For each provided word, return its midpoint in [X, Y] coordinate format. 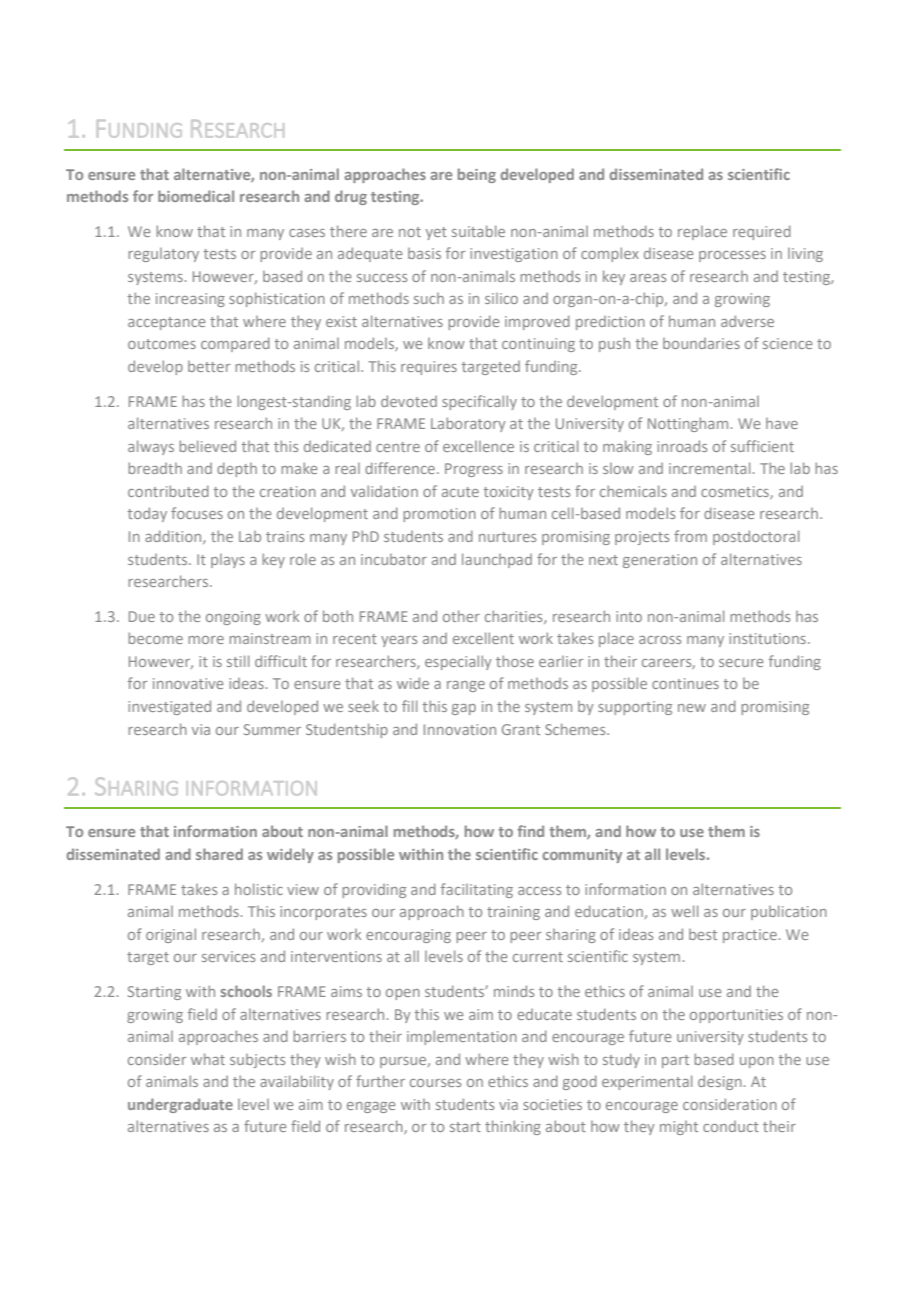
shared [219, 854]
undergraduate [180, 1105]
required [762, 232]
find [530, 831]
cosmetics [736, 492]
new [692, 708]
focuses [197, 513]
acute [460, 492]
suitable [478, 231]
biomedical [196, 196]
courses [435, 1083]
